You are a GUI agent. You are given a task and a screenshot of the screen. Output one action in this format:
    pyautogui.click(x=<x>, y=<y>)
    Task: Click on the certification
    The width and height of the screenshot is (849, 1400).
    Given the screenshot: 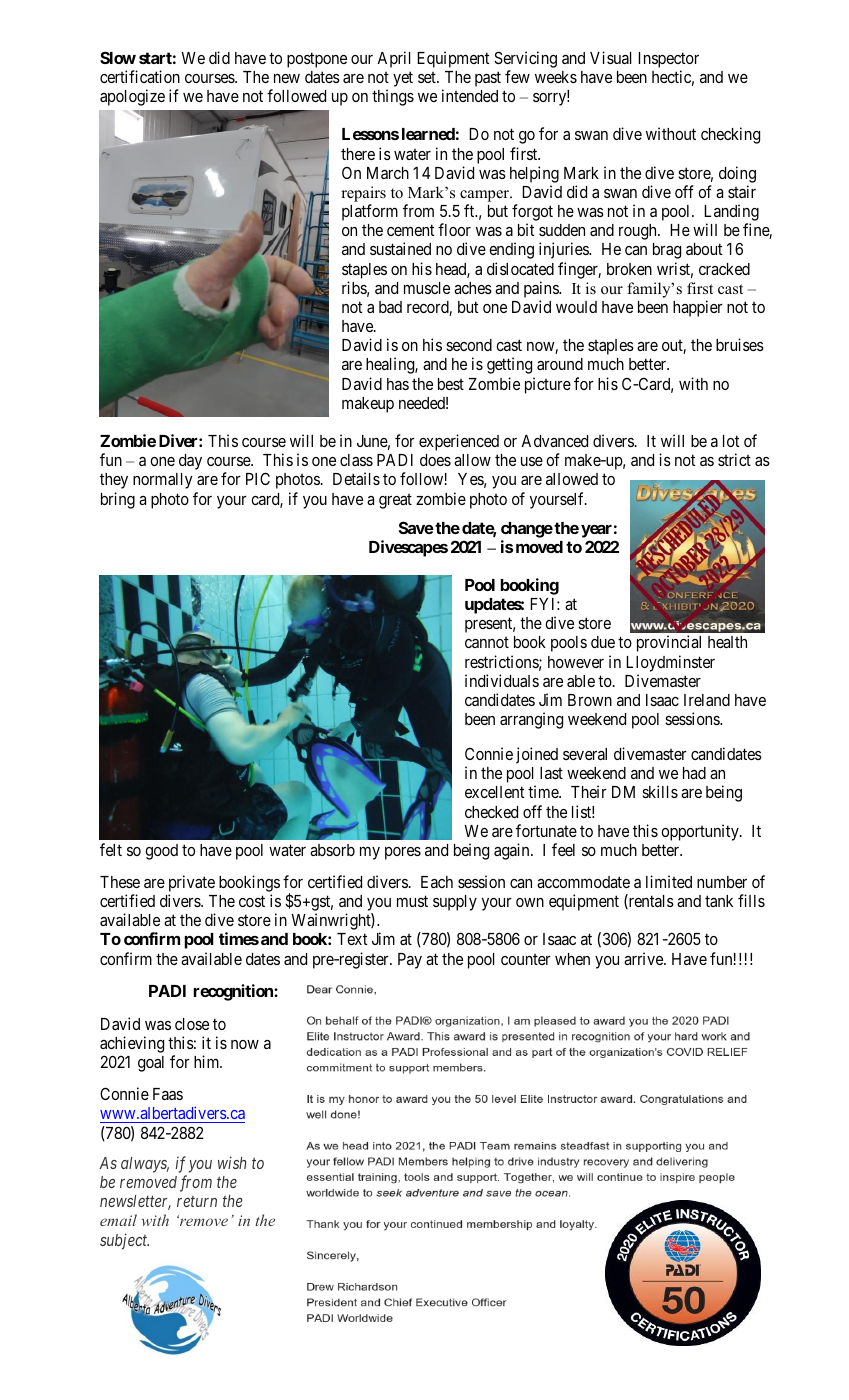 What is the action you would take?
    pyautogui.click(x=140, y=76)
